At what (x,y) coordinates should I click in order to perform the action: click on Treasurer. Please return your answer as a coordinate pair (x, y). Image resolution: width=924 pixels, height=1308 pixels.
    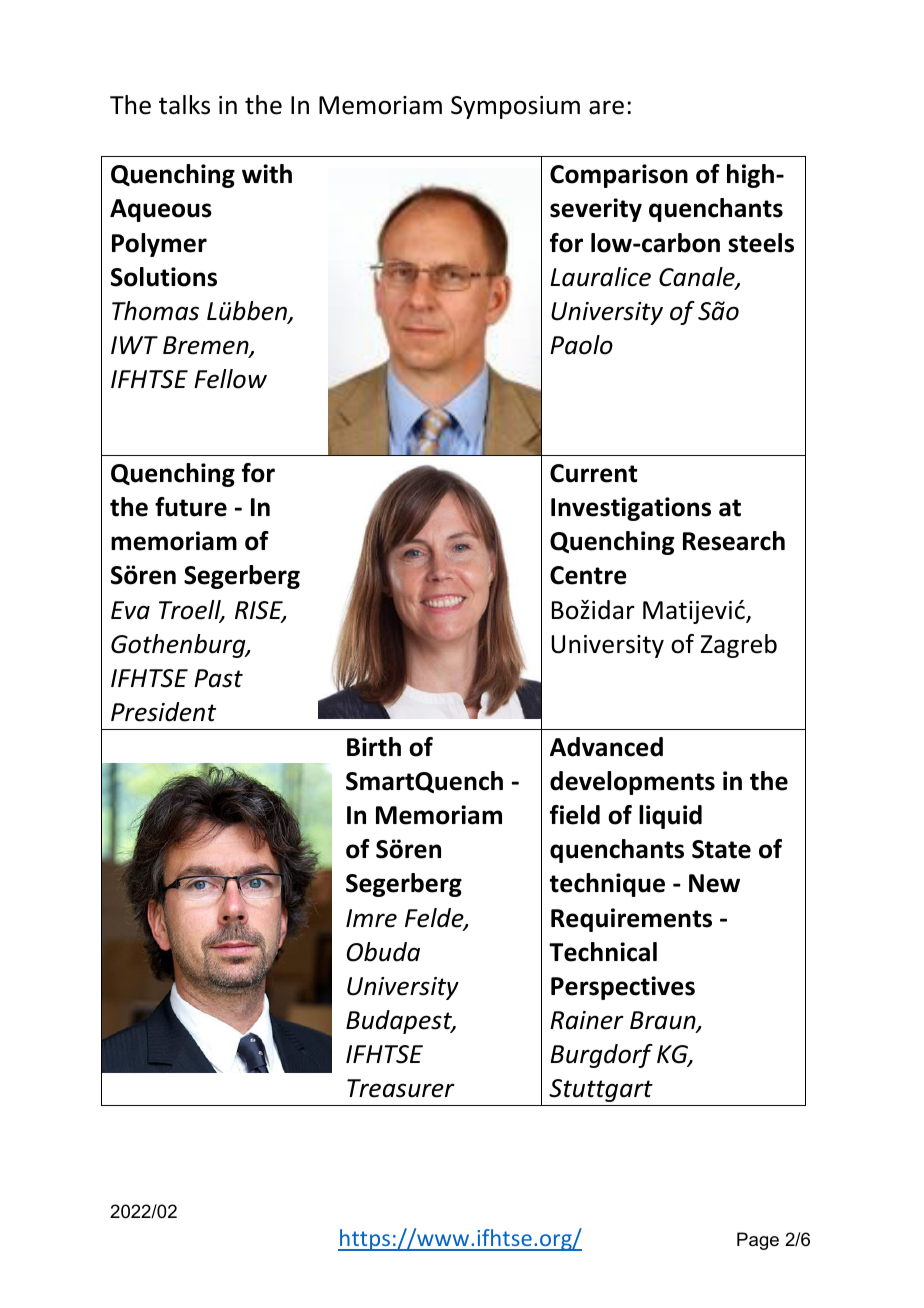
    Looking at the image, I should click on (401, 1088).
